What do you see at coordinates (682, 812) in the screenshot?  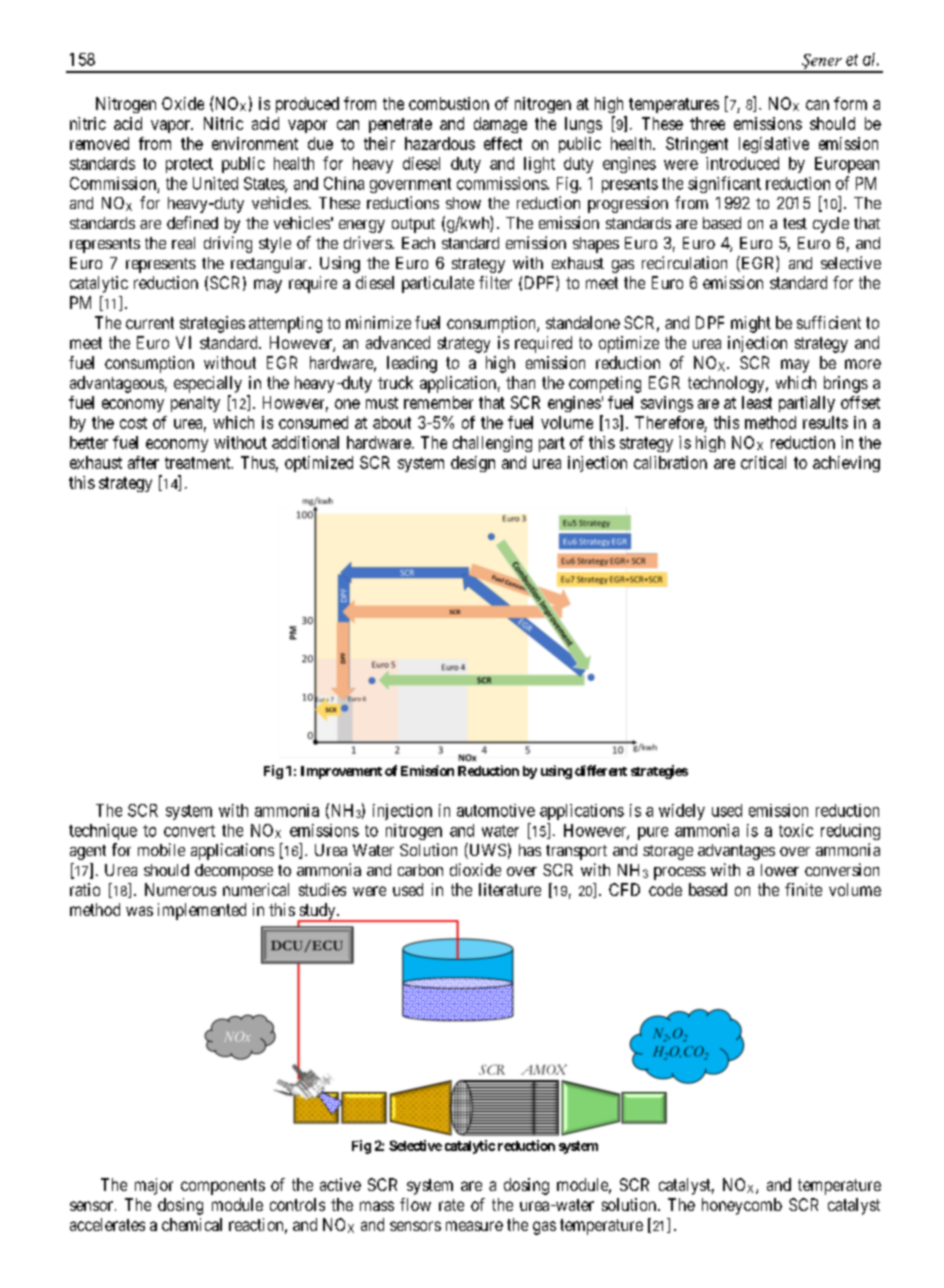 I see `widely` at bounding box center [682, 812].
